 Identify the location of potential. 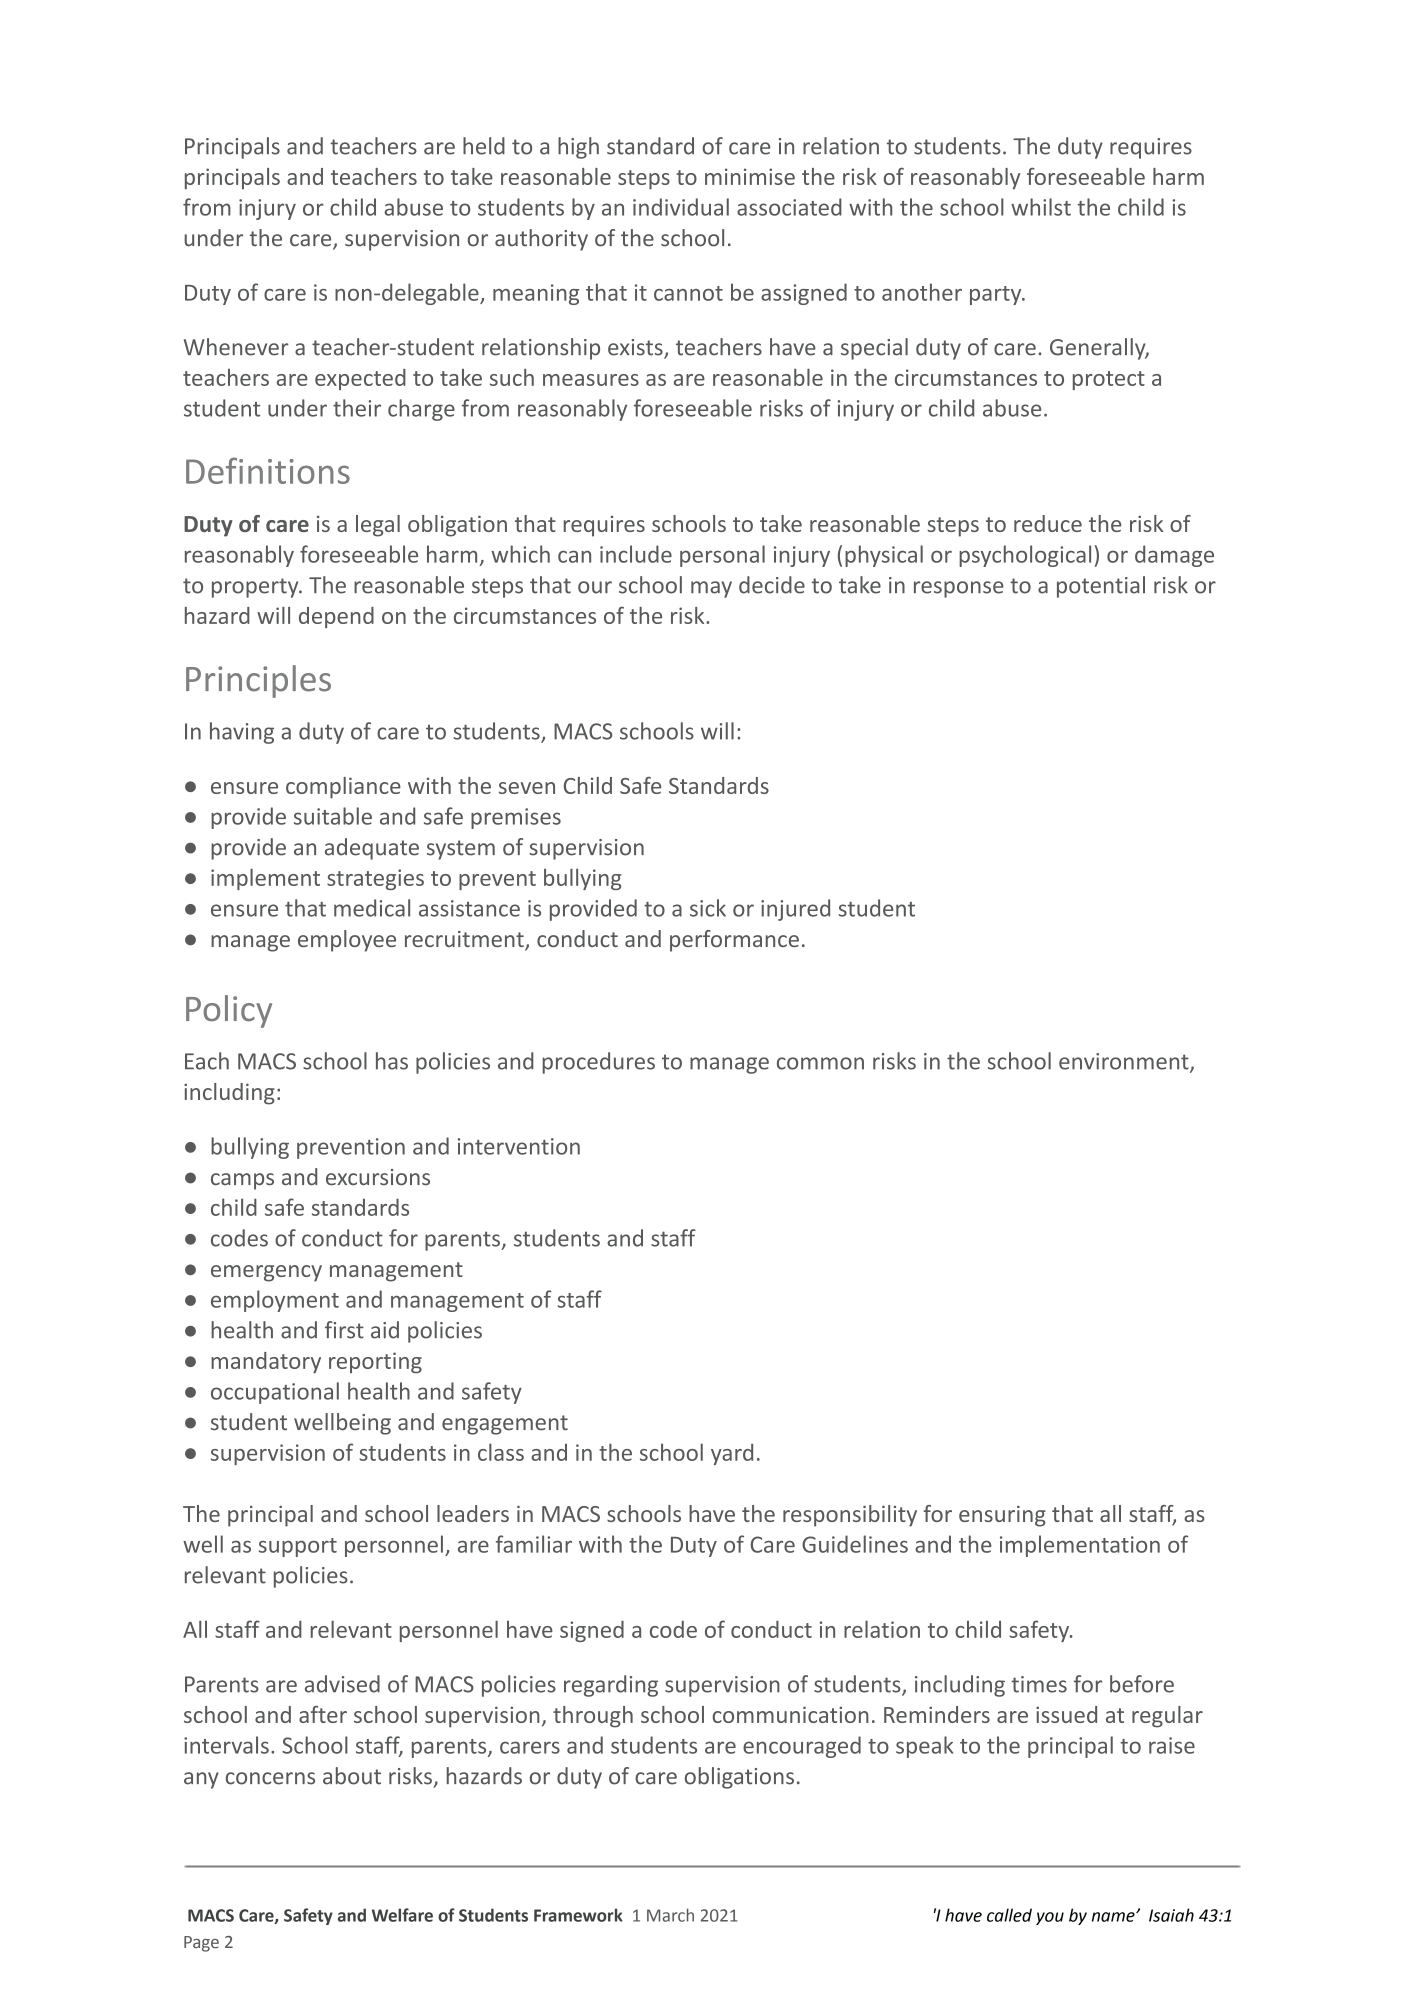
(1101, 587).
